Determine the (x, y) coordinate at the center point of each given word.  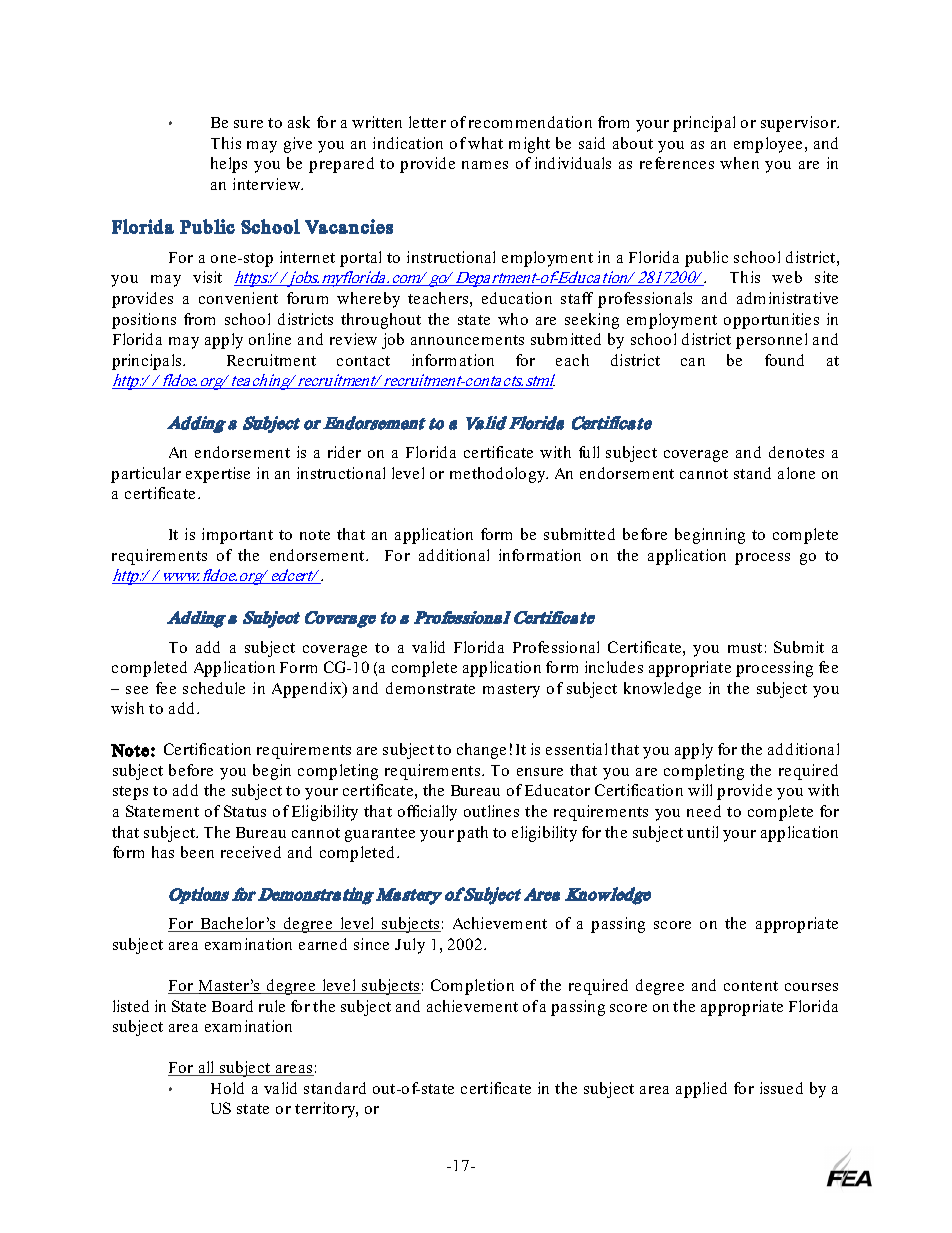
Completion (472, 987)
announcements (467, 340)
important (237, 536)
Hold (227, 1088)
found (784, 360)
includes (614, 667)
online (270, 339)
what (485, 143)
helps (229, 165)
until (702, 832)
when (739, 163)
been (197, 852)
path (472, 834)
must (745, 648)
